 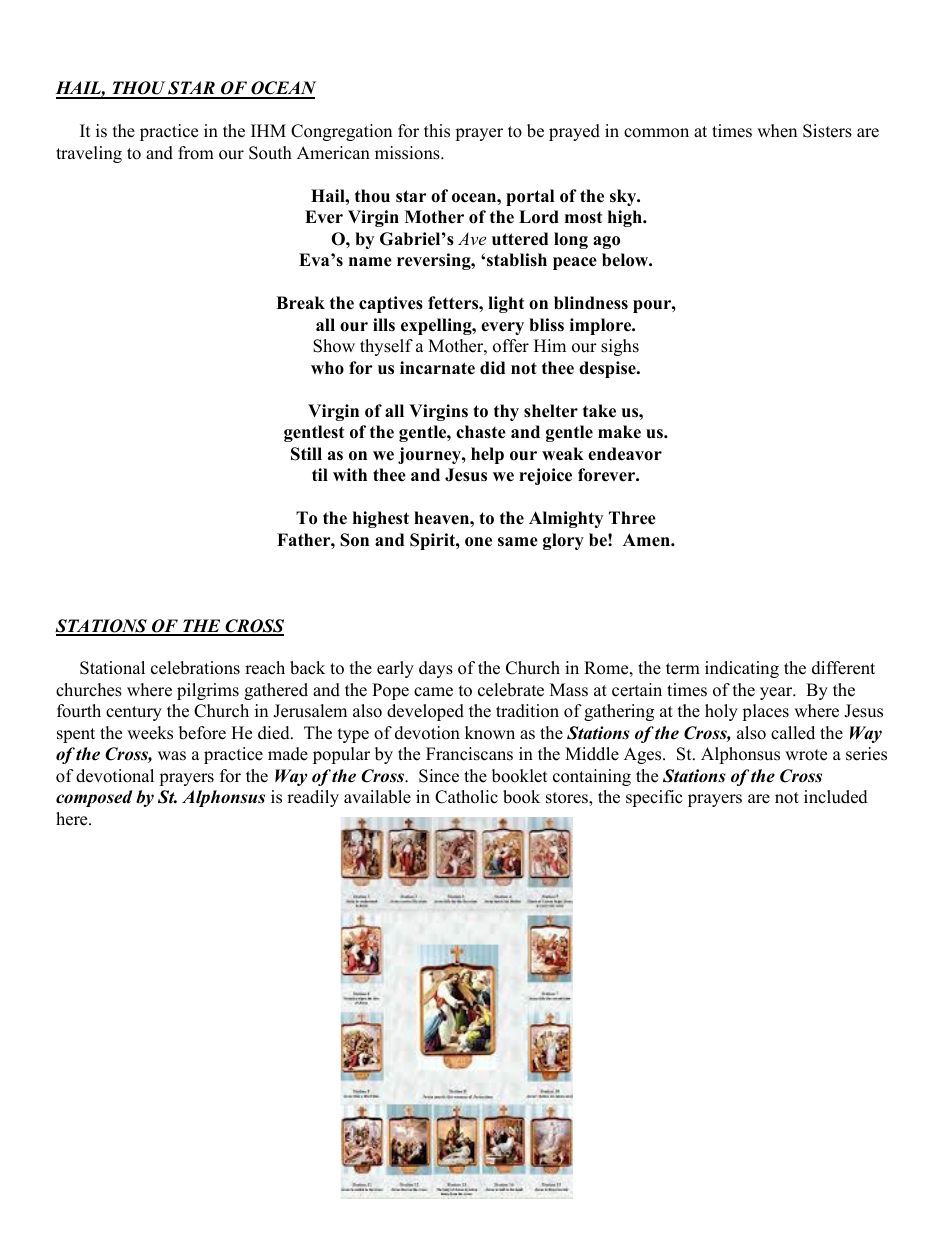 What do you see at coordinates (481, 432) in the screenshot?
I see `chaste` at bounding box center [481, 432].
